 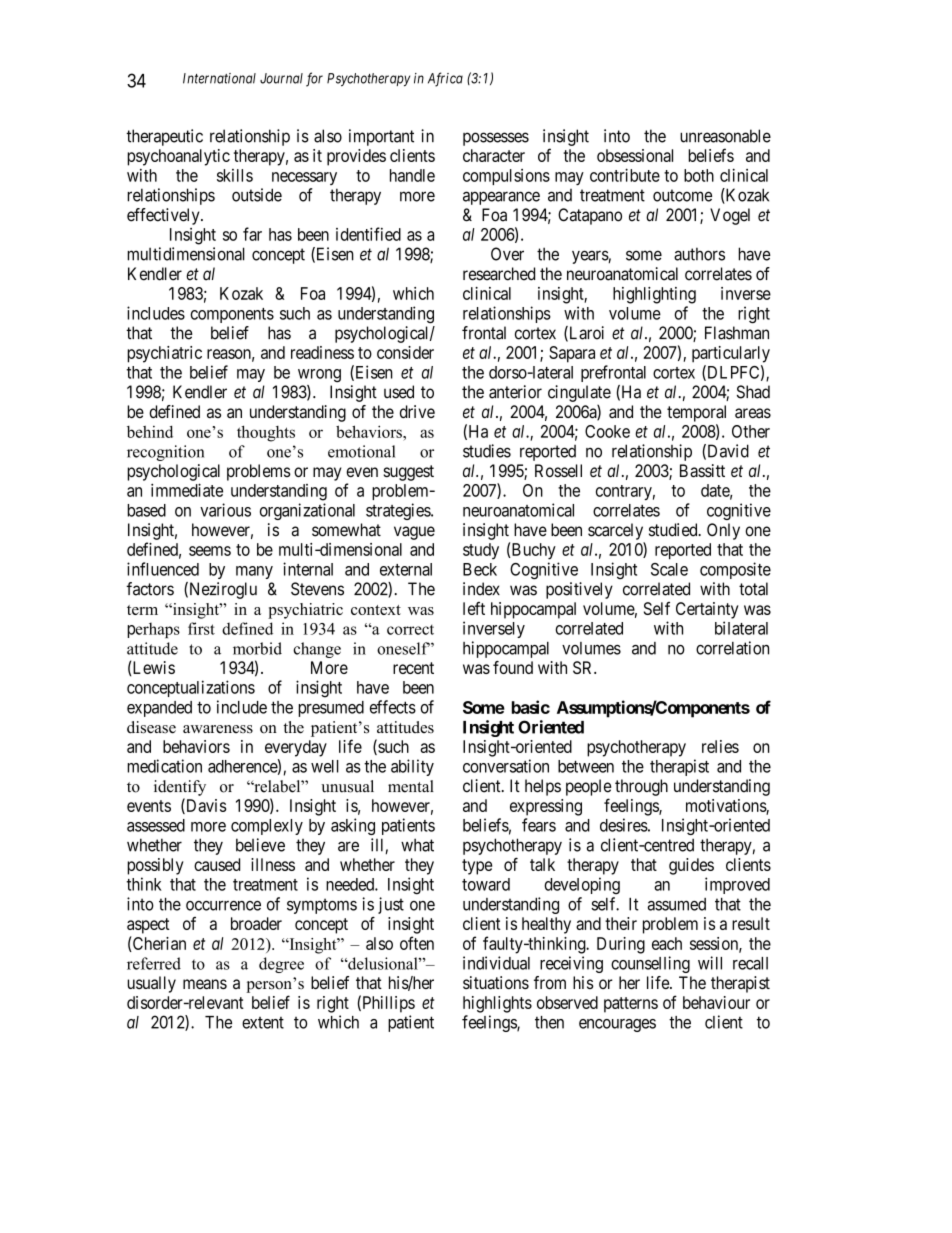 I want to click on both, so click(x=699, y=175).
